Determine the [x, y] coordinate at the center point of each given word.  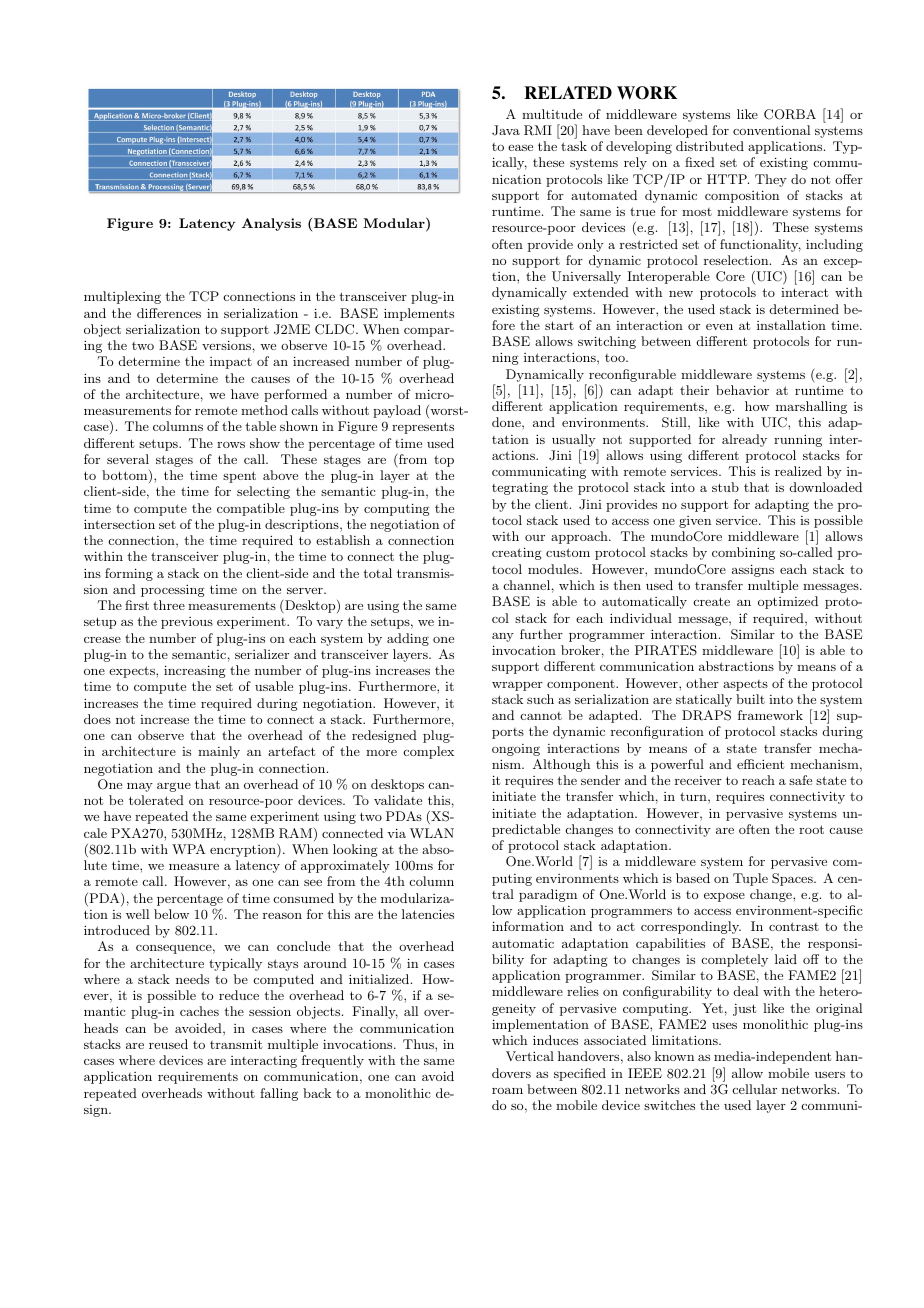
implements [419, 314]
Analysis [271, 224]
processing [173, 590]
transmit [236, 1044]
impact [231, 363]
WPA [189, 849]
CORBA [790, 114]
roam [507, 1091]
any [503, 637]
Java [506, 130]
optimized [788, 602]
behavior [742, 390]
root [811, 829]
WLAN [432, 833]
